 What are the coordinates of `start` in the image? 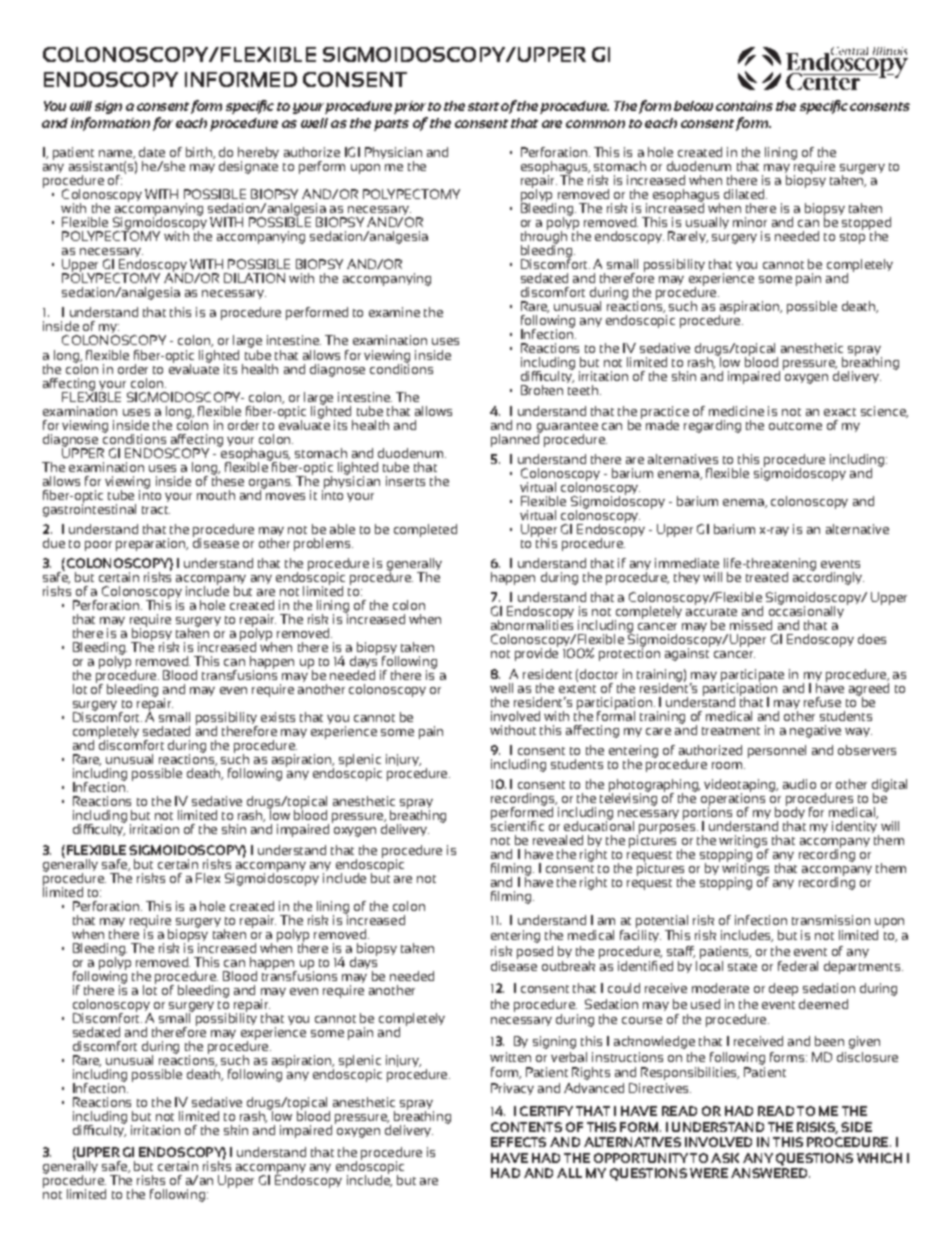 It's located at (483, 106).
